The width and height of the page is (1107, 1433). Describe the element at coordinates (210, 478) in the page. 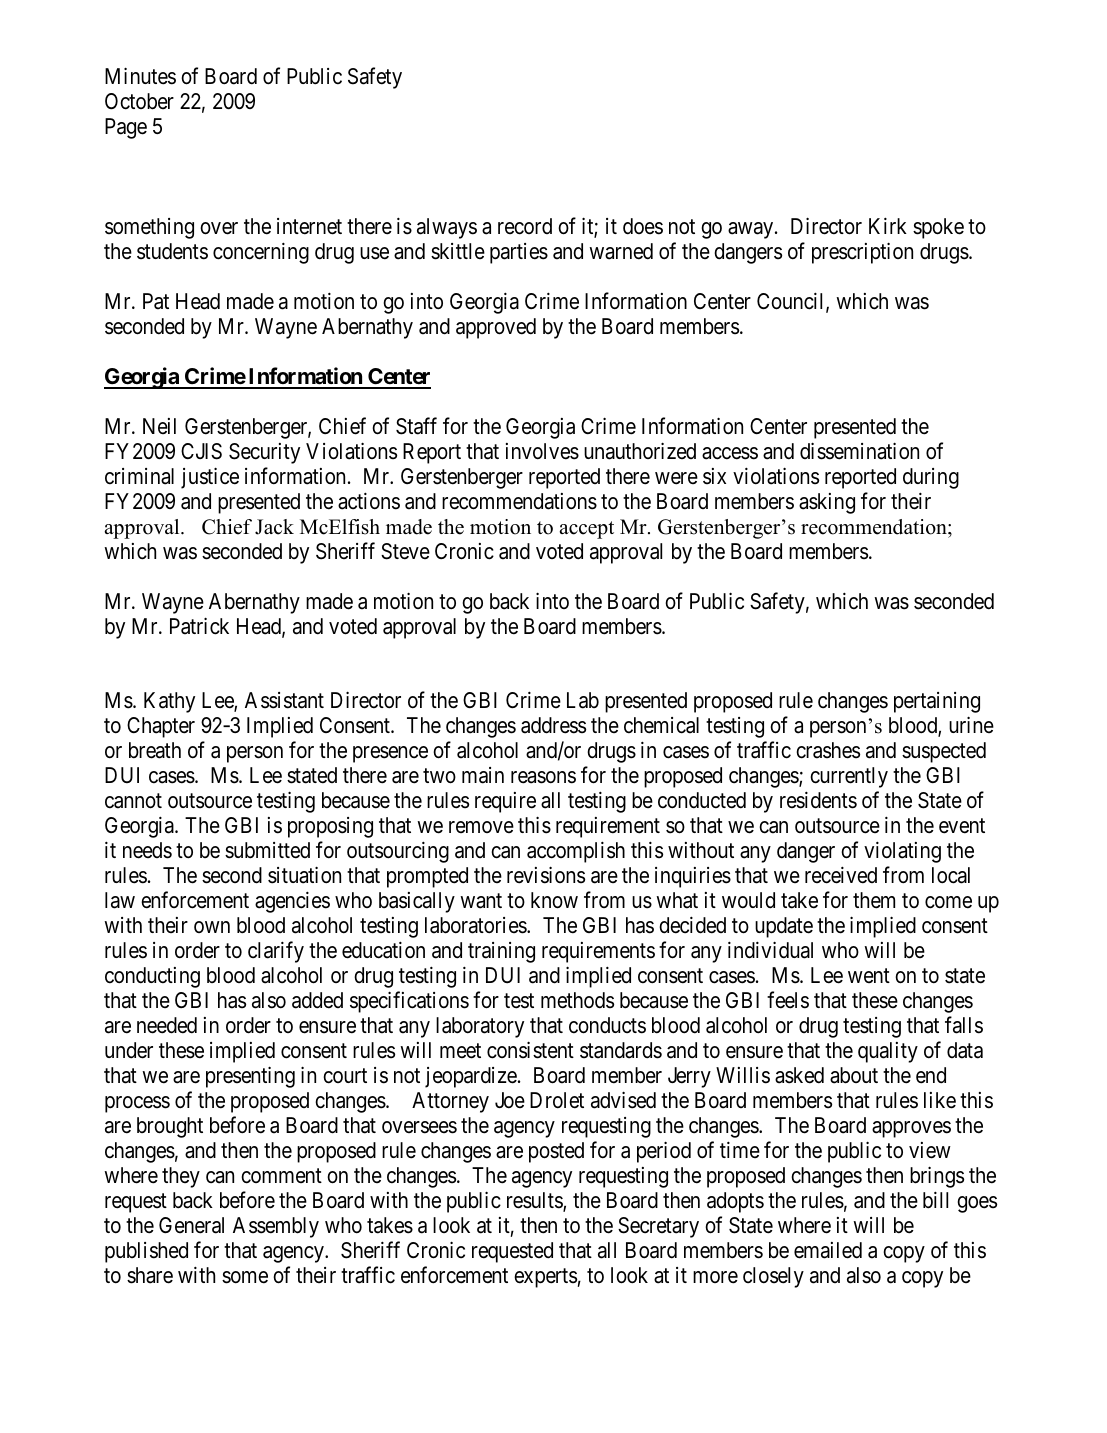

I see `justice` at that location.
